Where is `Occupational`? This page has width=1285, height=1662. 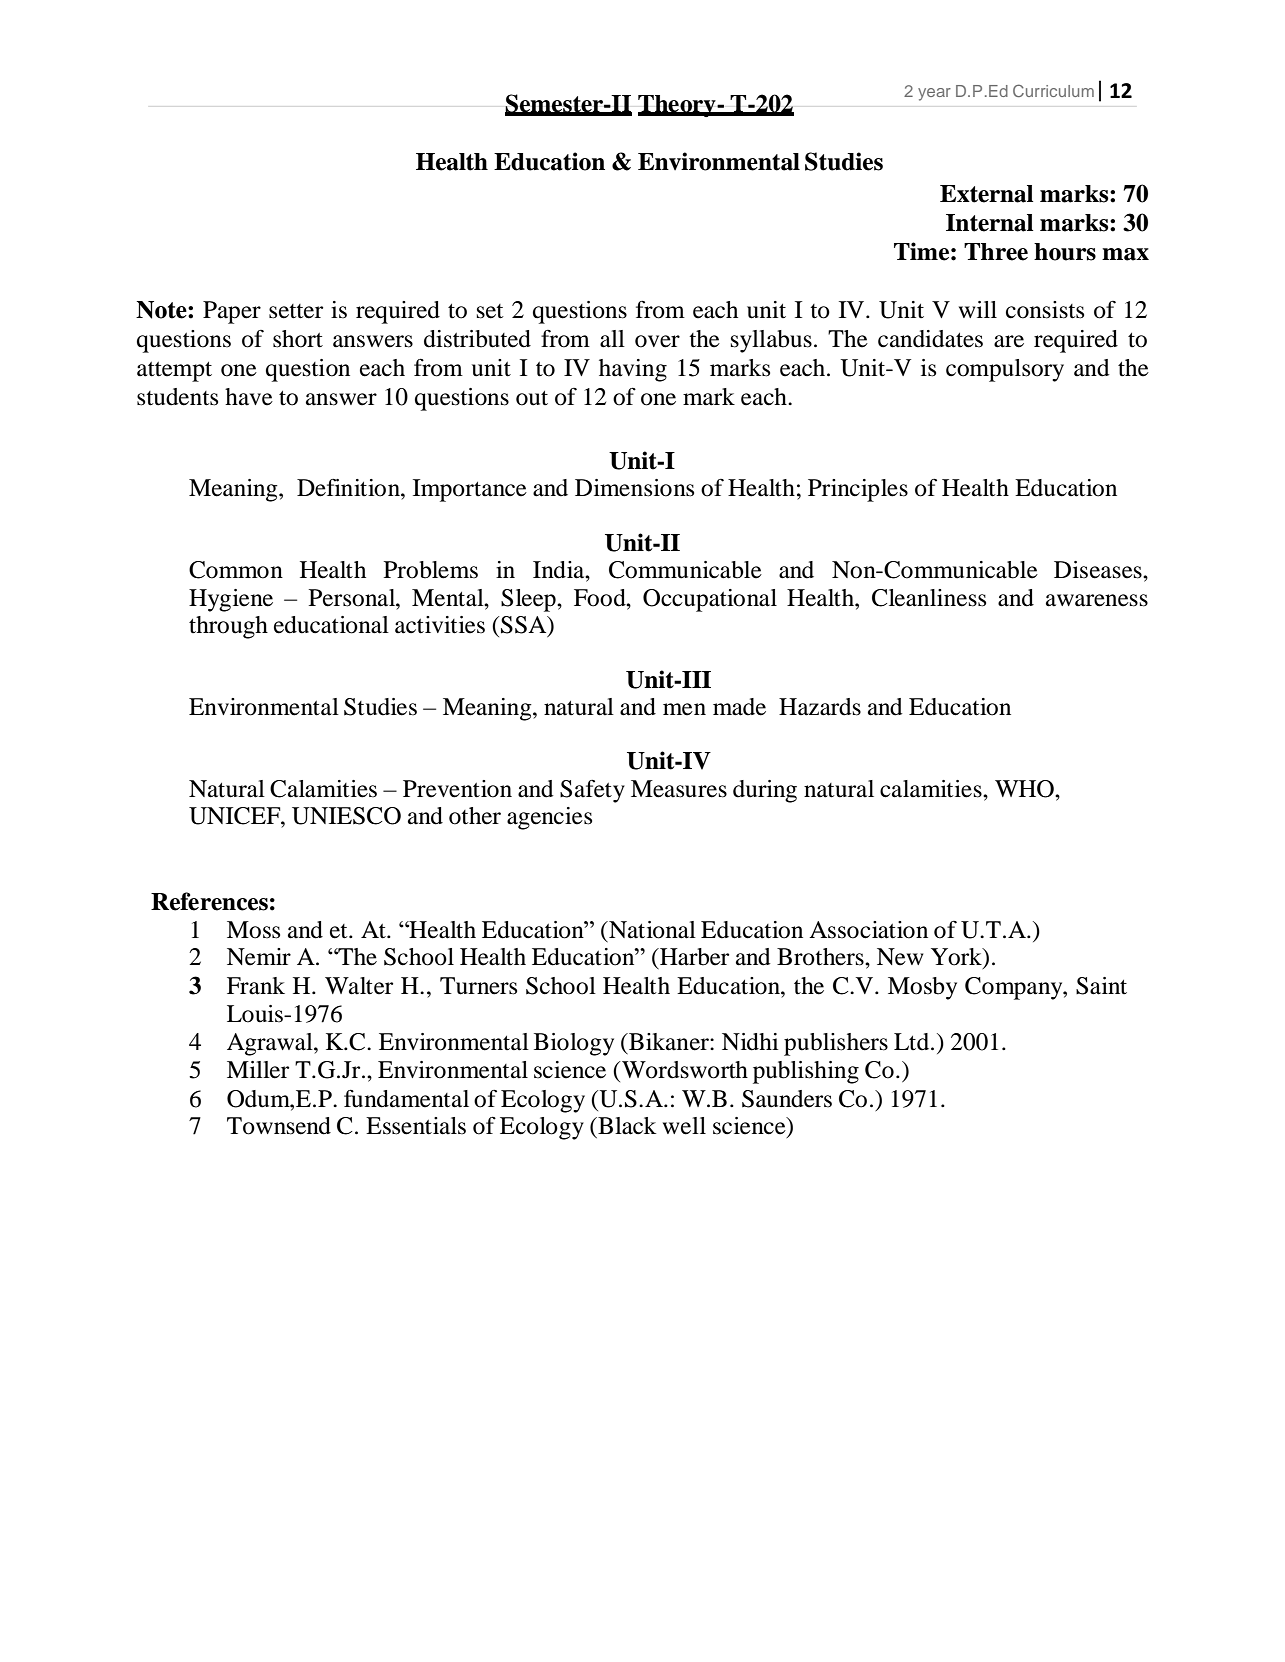 Occupational is located at coordinates (710, 600).
